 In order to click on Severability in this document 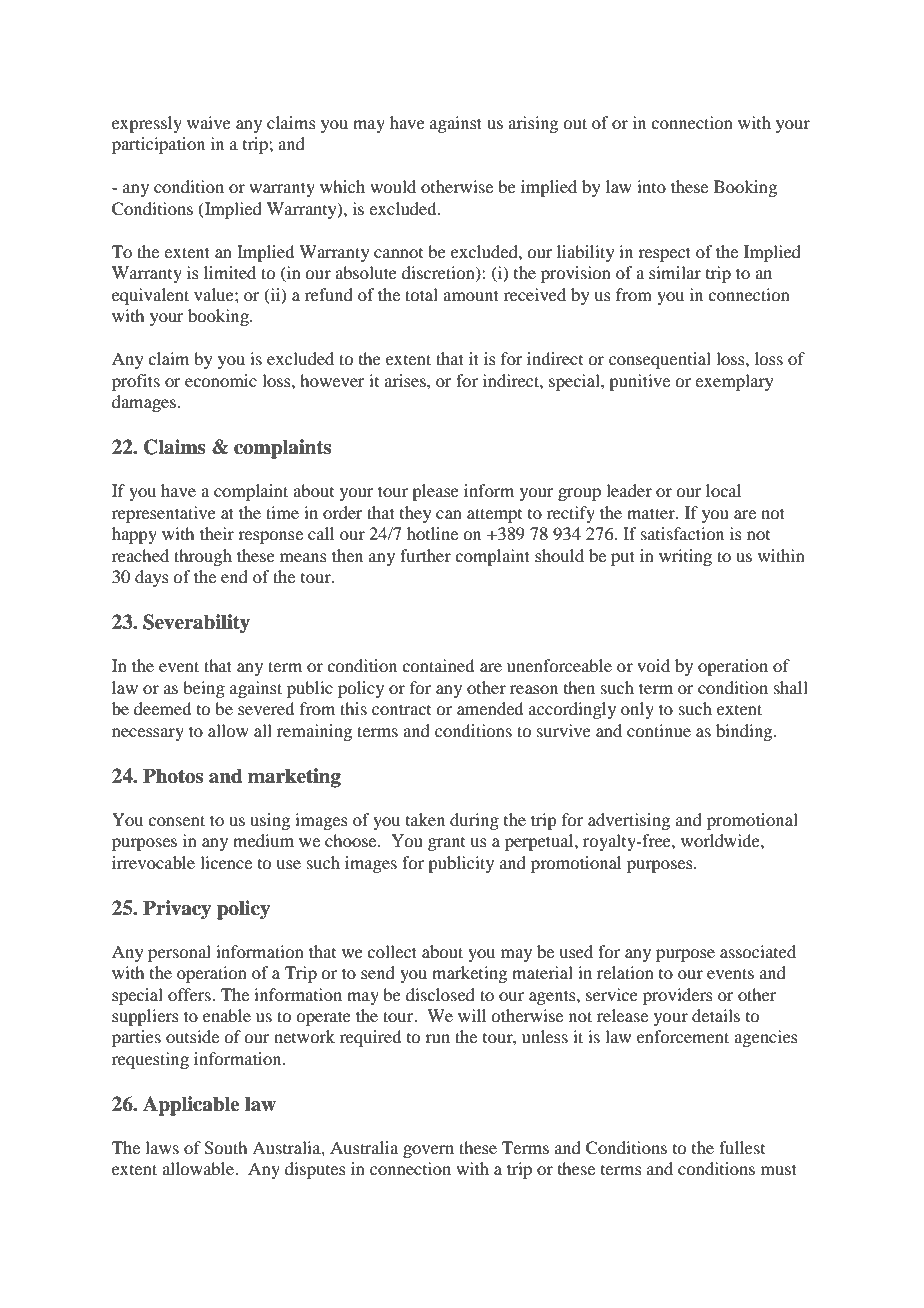, I will do `click(196, 624)`.
